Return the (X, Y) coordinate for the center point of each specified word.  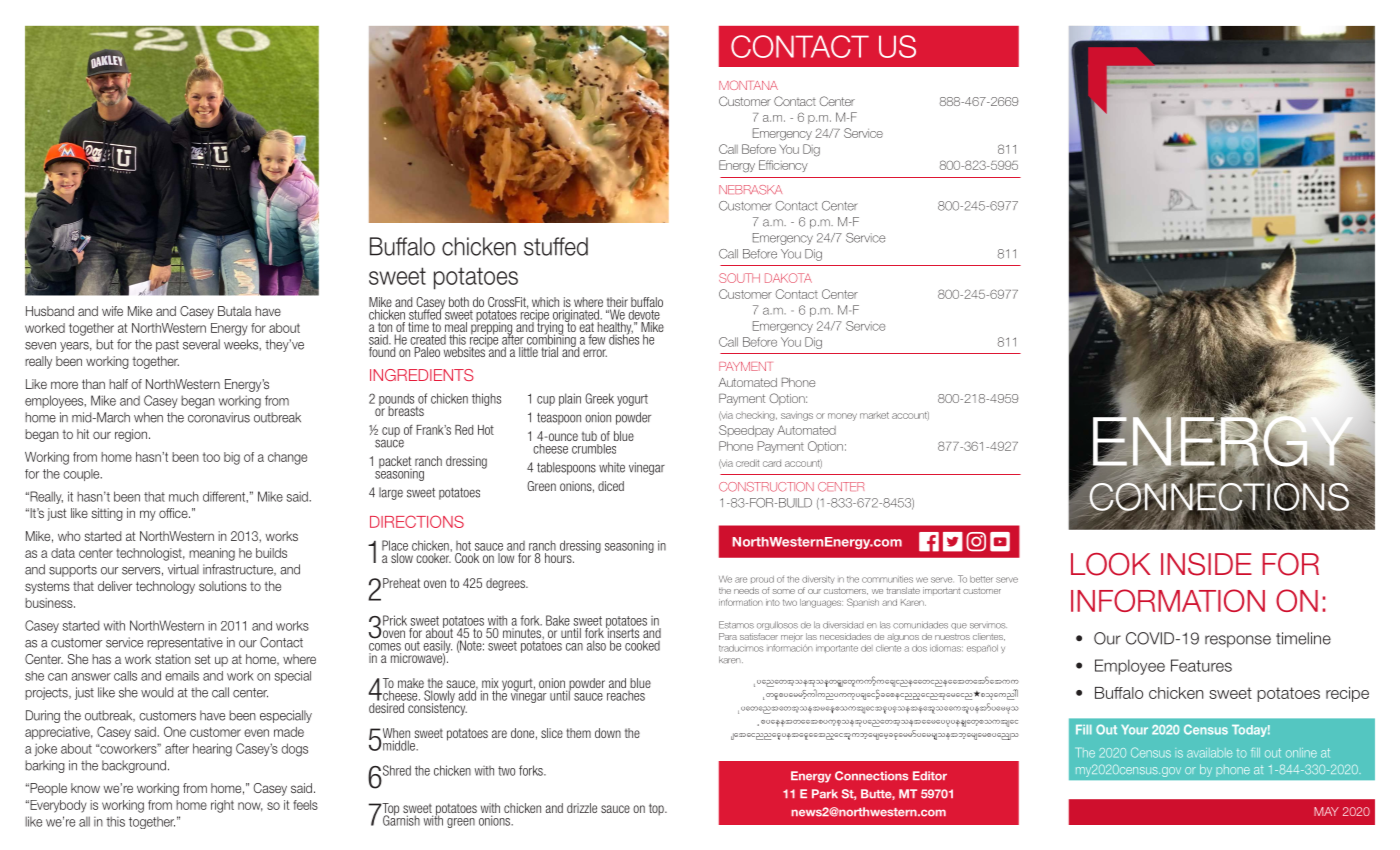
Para (728, 636)
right (222, 806)
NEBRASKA (750, 190)
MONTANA (748, 85)
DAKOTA (788, 278)
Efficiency (783, 166)
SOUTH (739, 278)
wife (112, 311)
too (211, 457)
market (874, 415)
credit (747, 463)
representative (185, 643)
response (1238, 641)
